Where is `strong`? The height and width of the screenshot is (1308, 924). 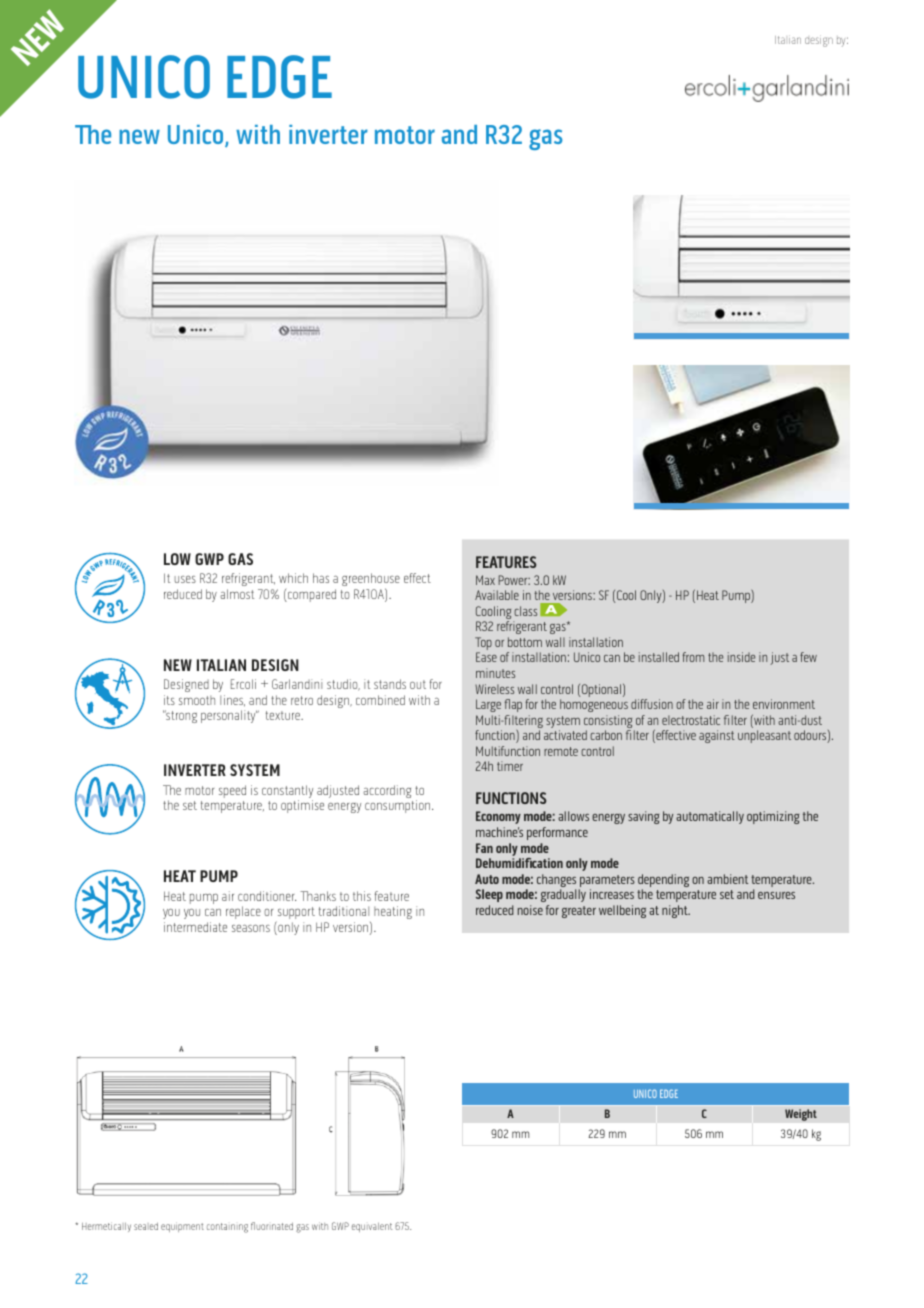
strong is located at coordinates (181, 716).
